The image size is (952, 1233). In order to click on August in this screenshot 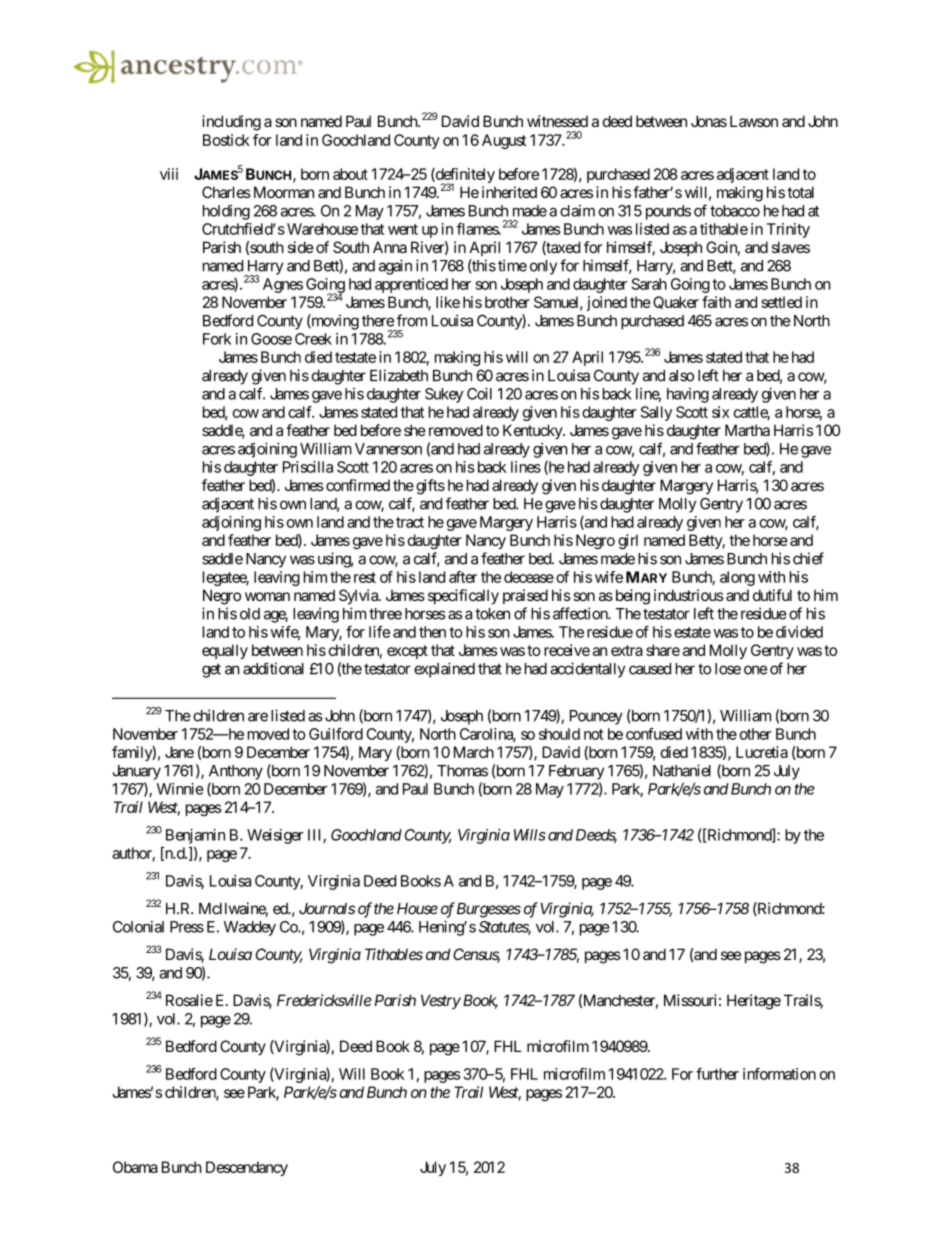, I will do `click(504, 141)`.
